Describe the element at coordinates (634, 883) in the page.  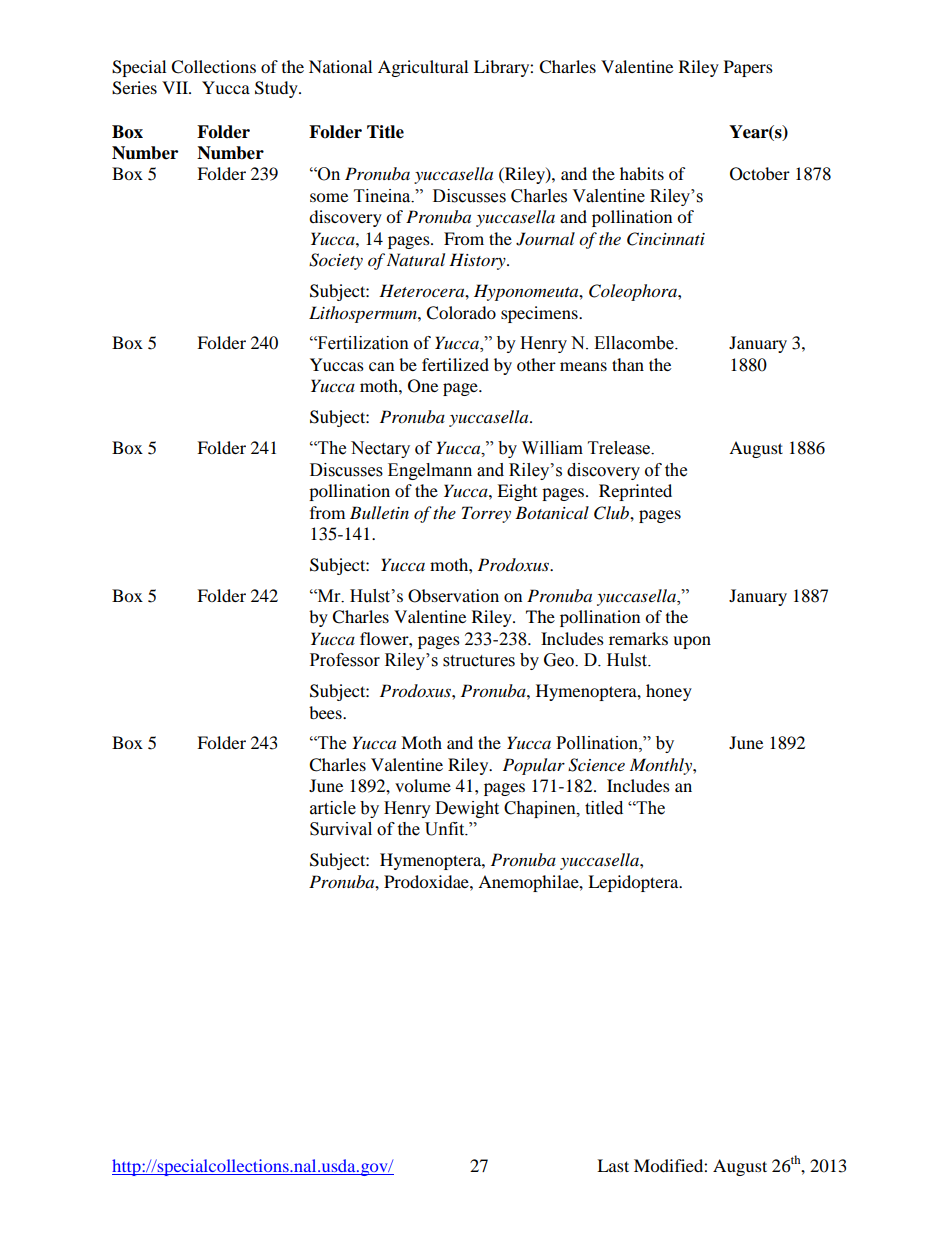
I see `Lepidoptera` at that location.
